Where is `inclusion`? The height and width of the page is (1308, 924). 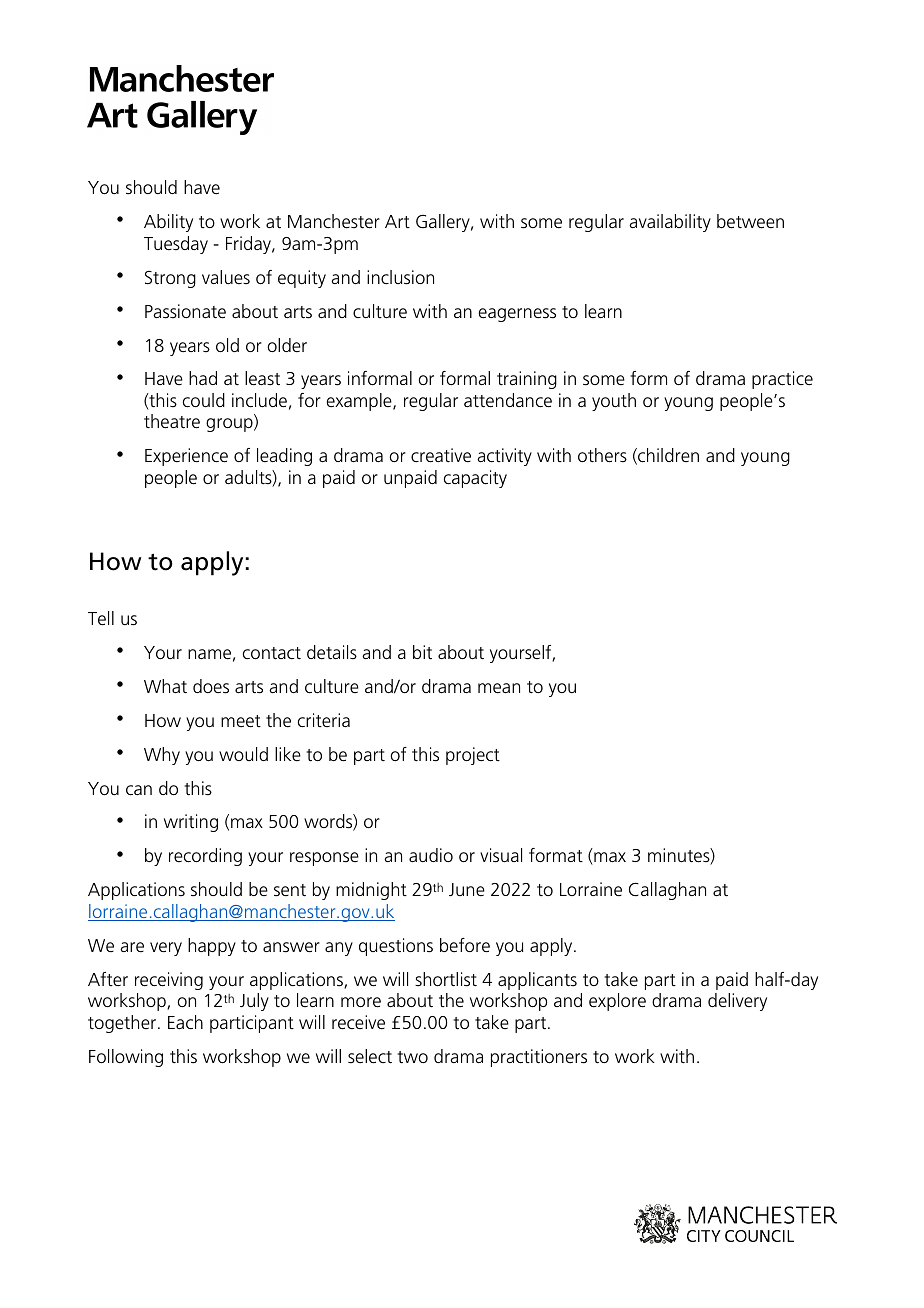
inclusion is located at coordinates (400, 277).
